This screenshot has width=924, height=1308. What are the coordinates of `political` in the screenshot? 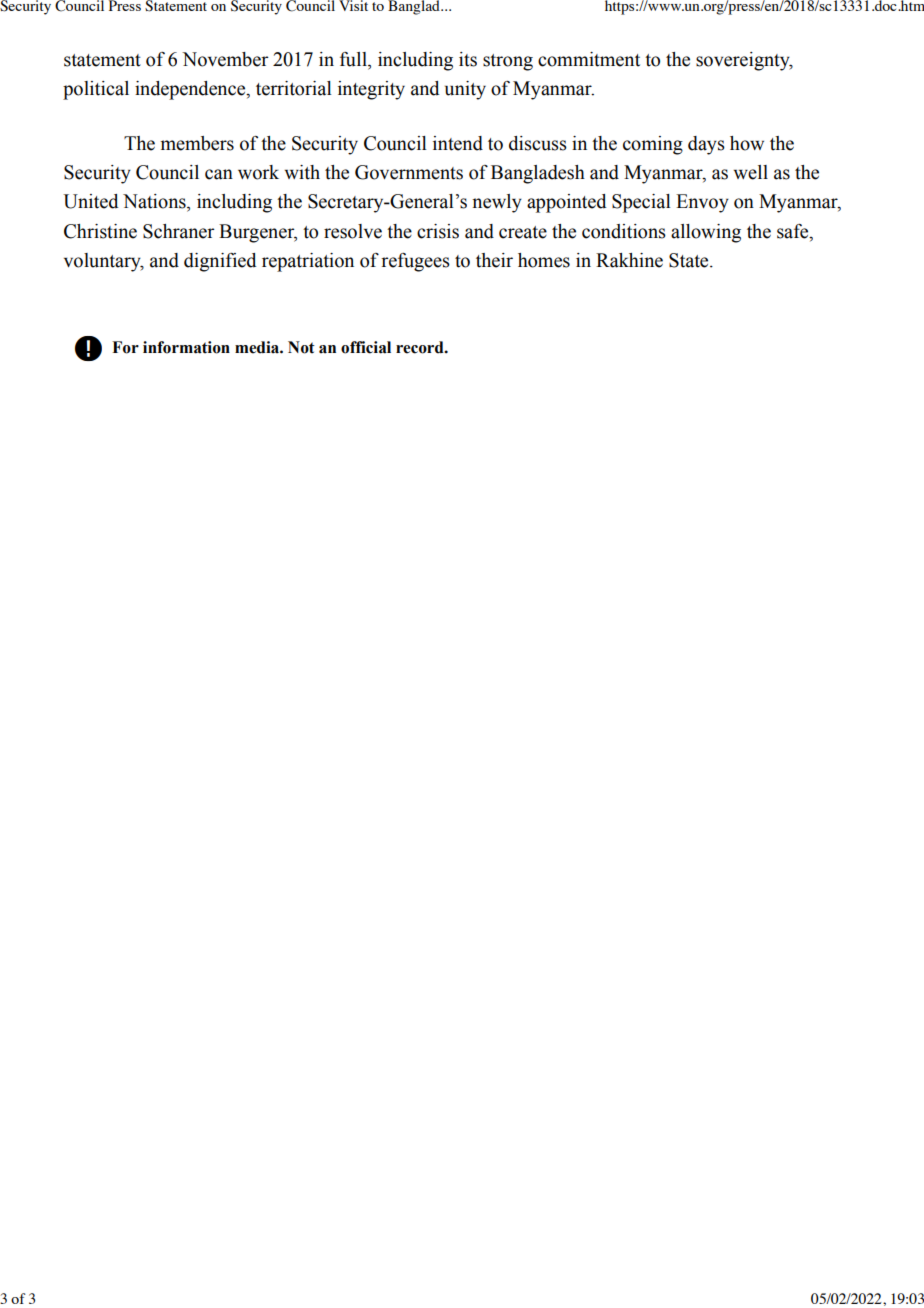 It's located at (96, 90).
